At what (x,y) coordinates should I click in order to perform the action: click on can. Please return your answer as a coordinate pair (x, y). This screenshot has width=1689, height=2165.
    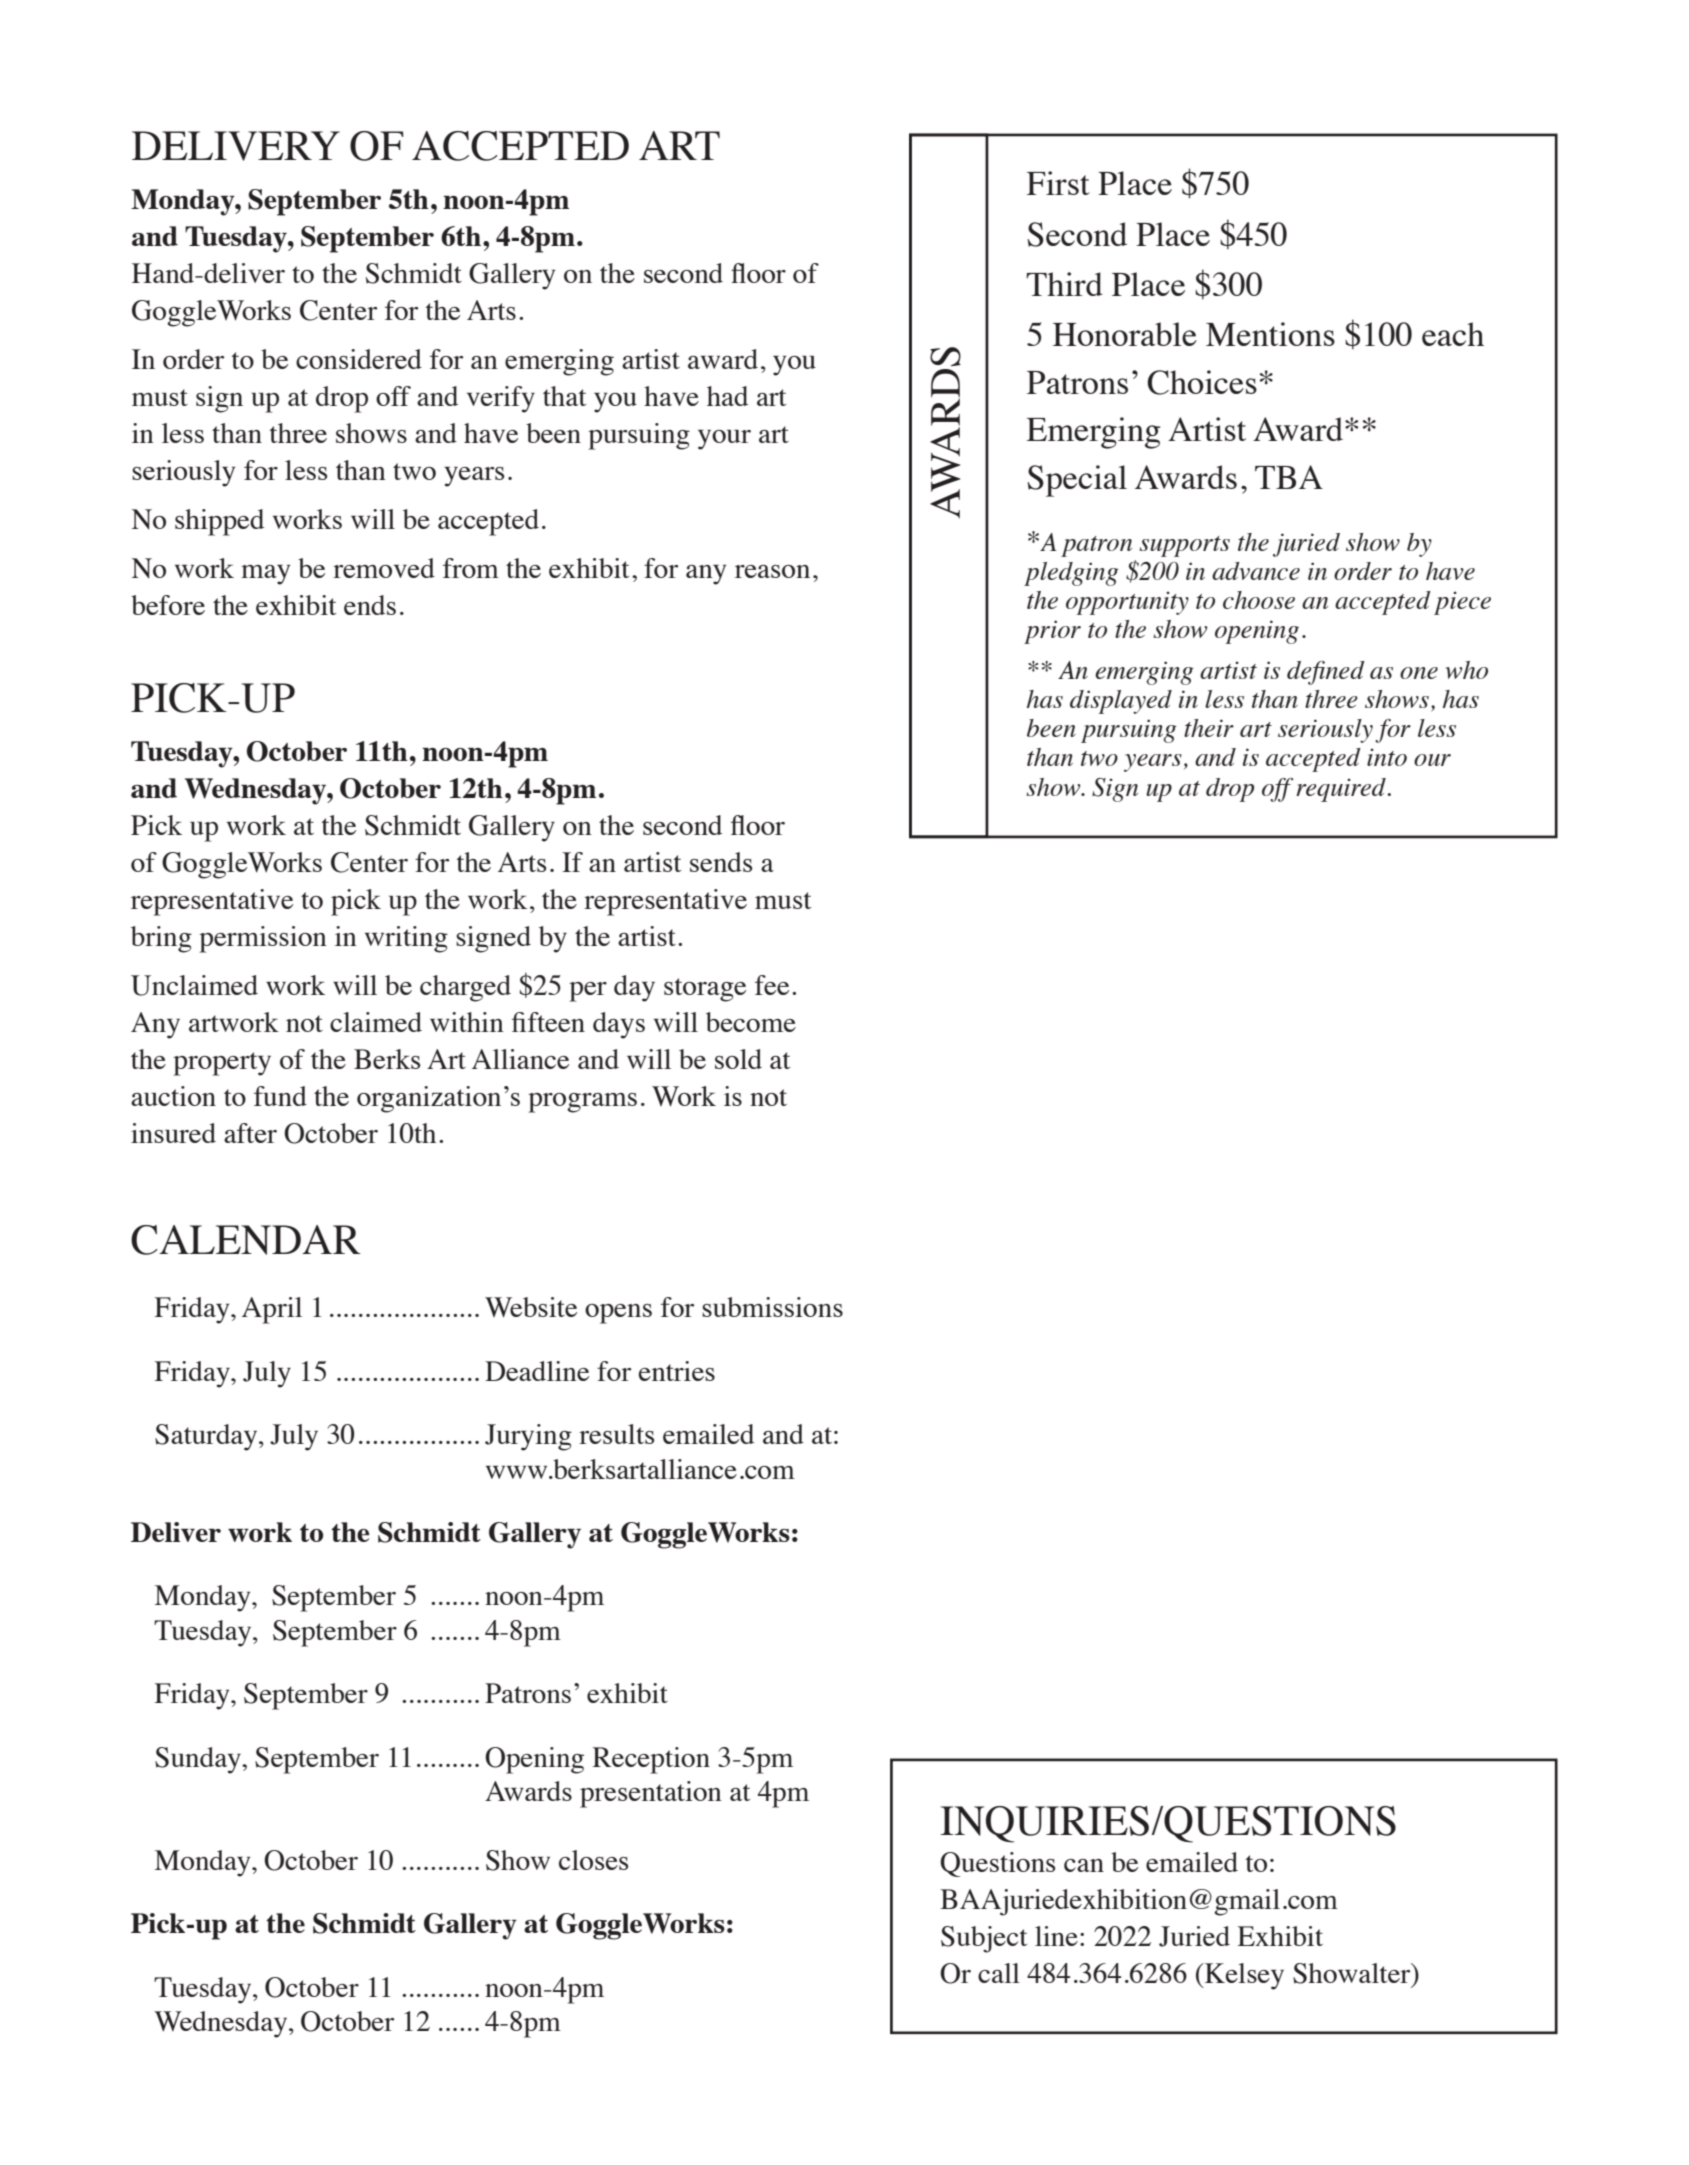
    Looking at the image, I should click on (1084, 1865).
